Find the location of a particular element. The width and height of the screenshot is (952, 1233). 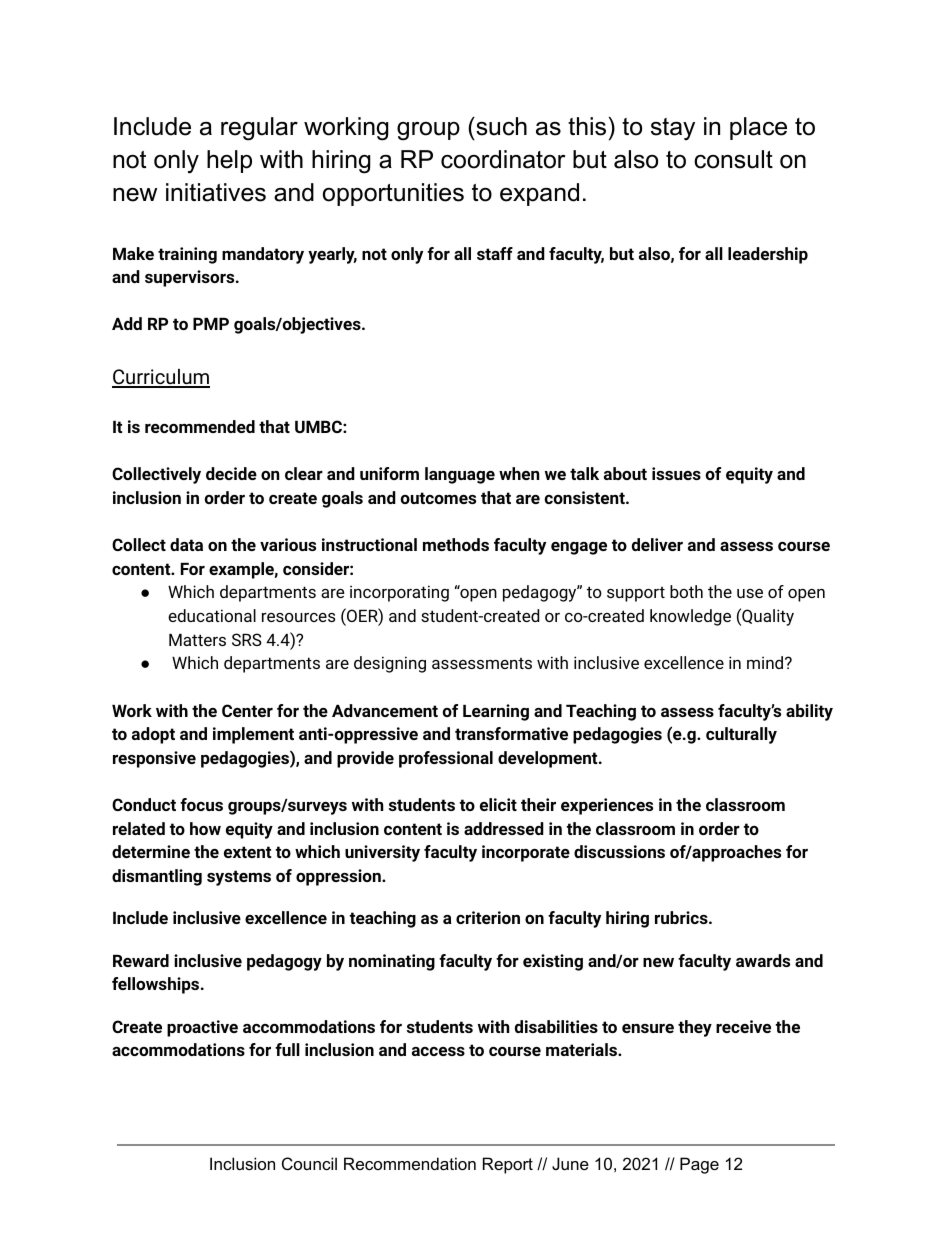

mind is located at coordinates (766, 662).
